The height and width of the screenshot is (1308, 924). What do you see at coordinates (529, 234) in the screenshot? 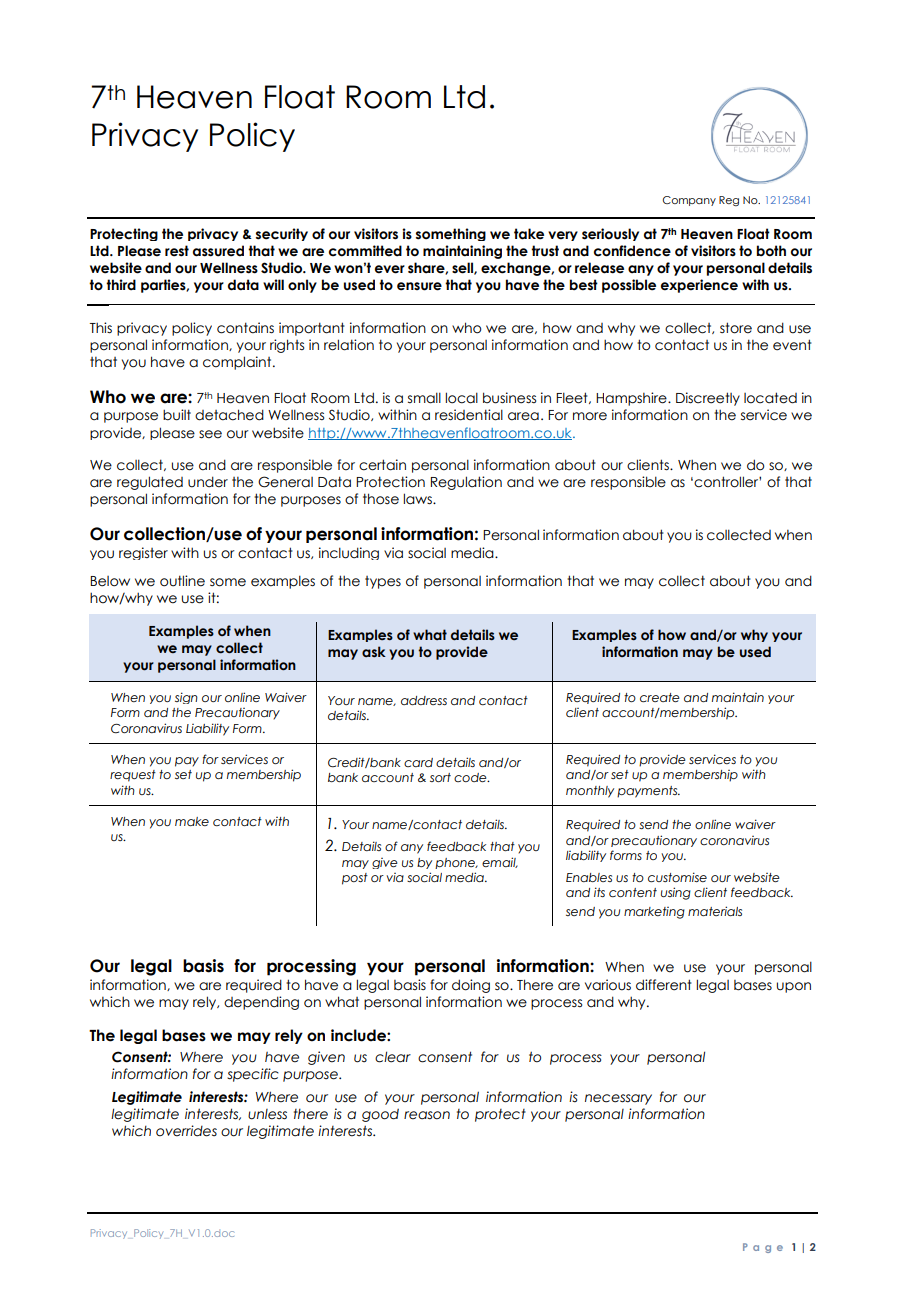
I see `take` at bounding box center [529, 234].
